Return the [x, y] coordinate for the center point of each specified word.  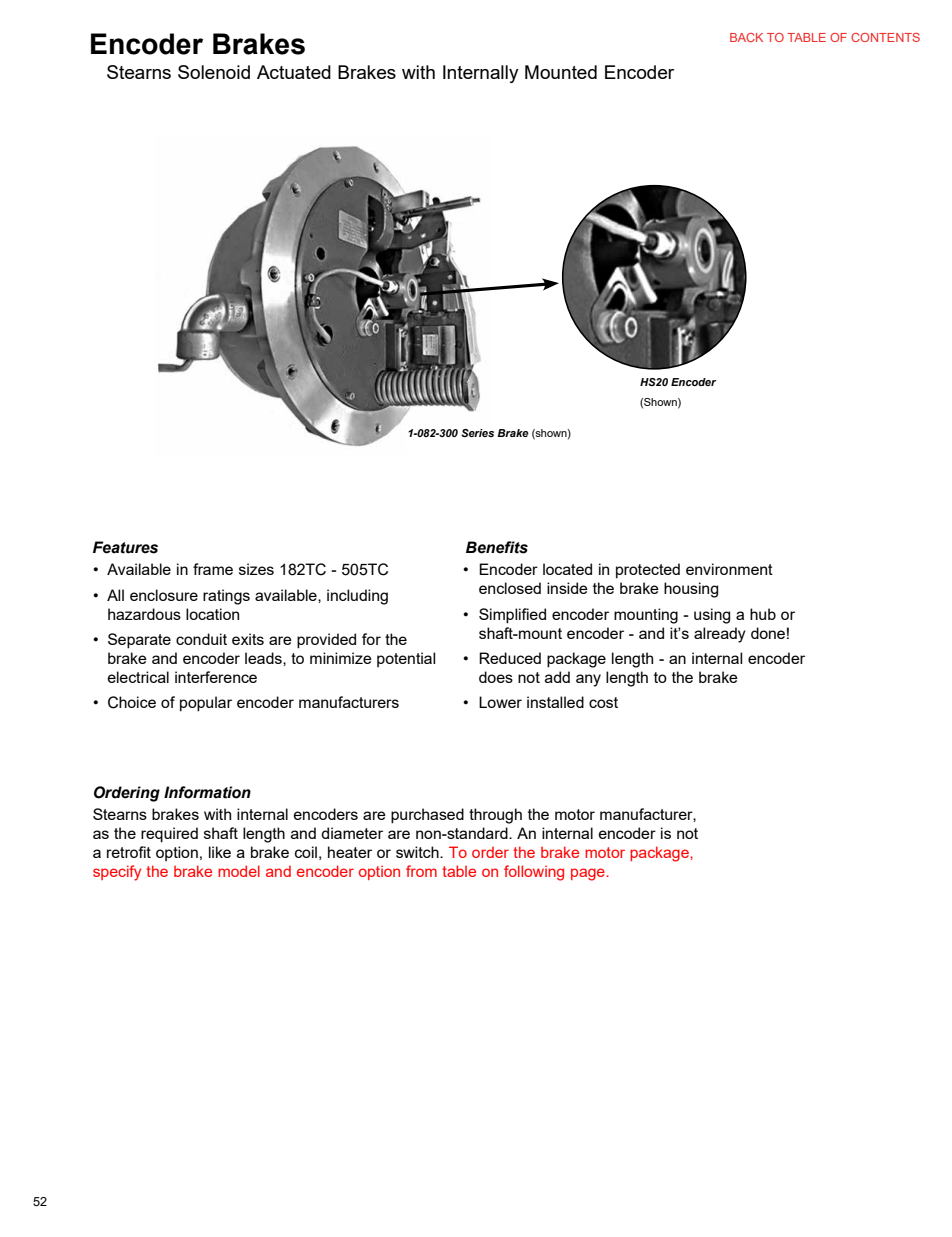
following [534, 873]
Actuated [294, 72]
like [220, 852]
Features [125, 547]
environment [729, 569]
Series [477, 433]
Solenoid [214, 72]
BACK [746, 37]
